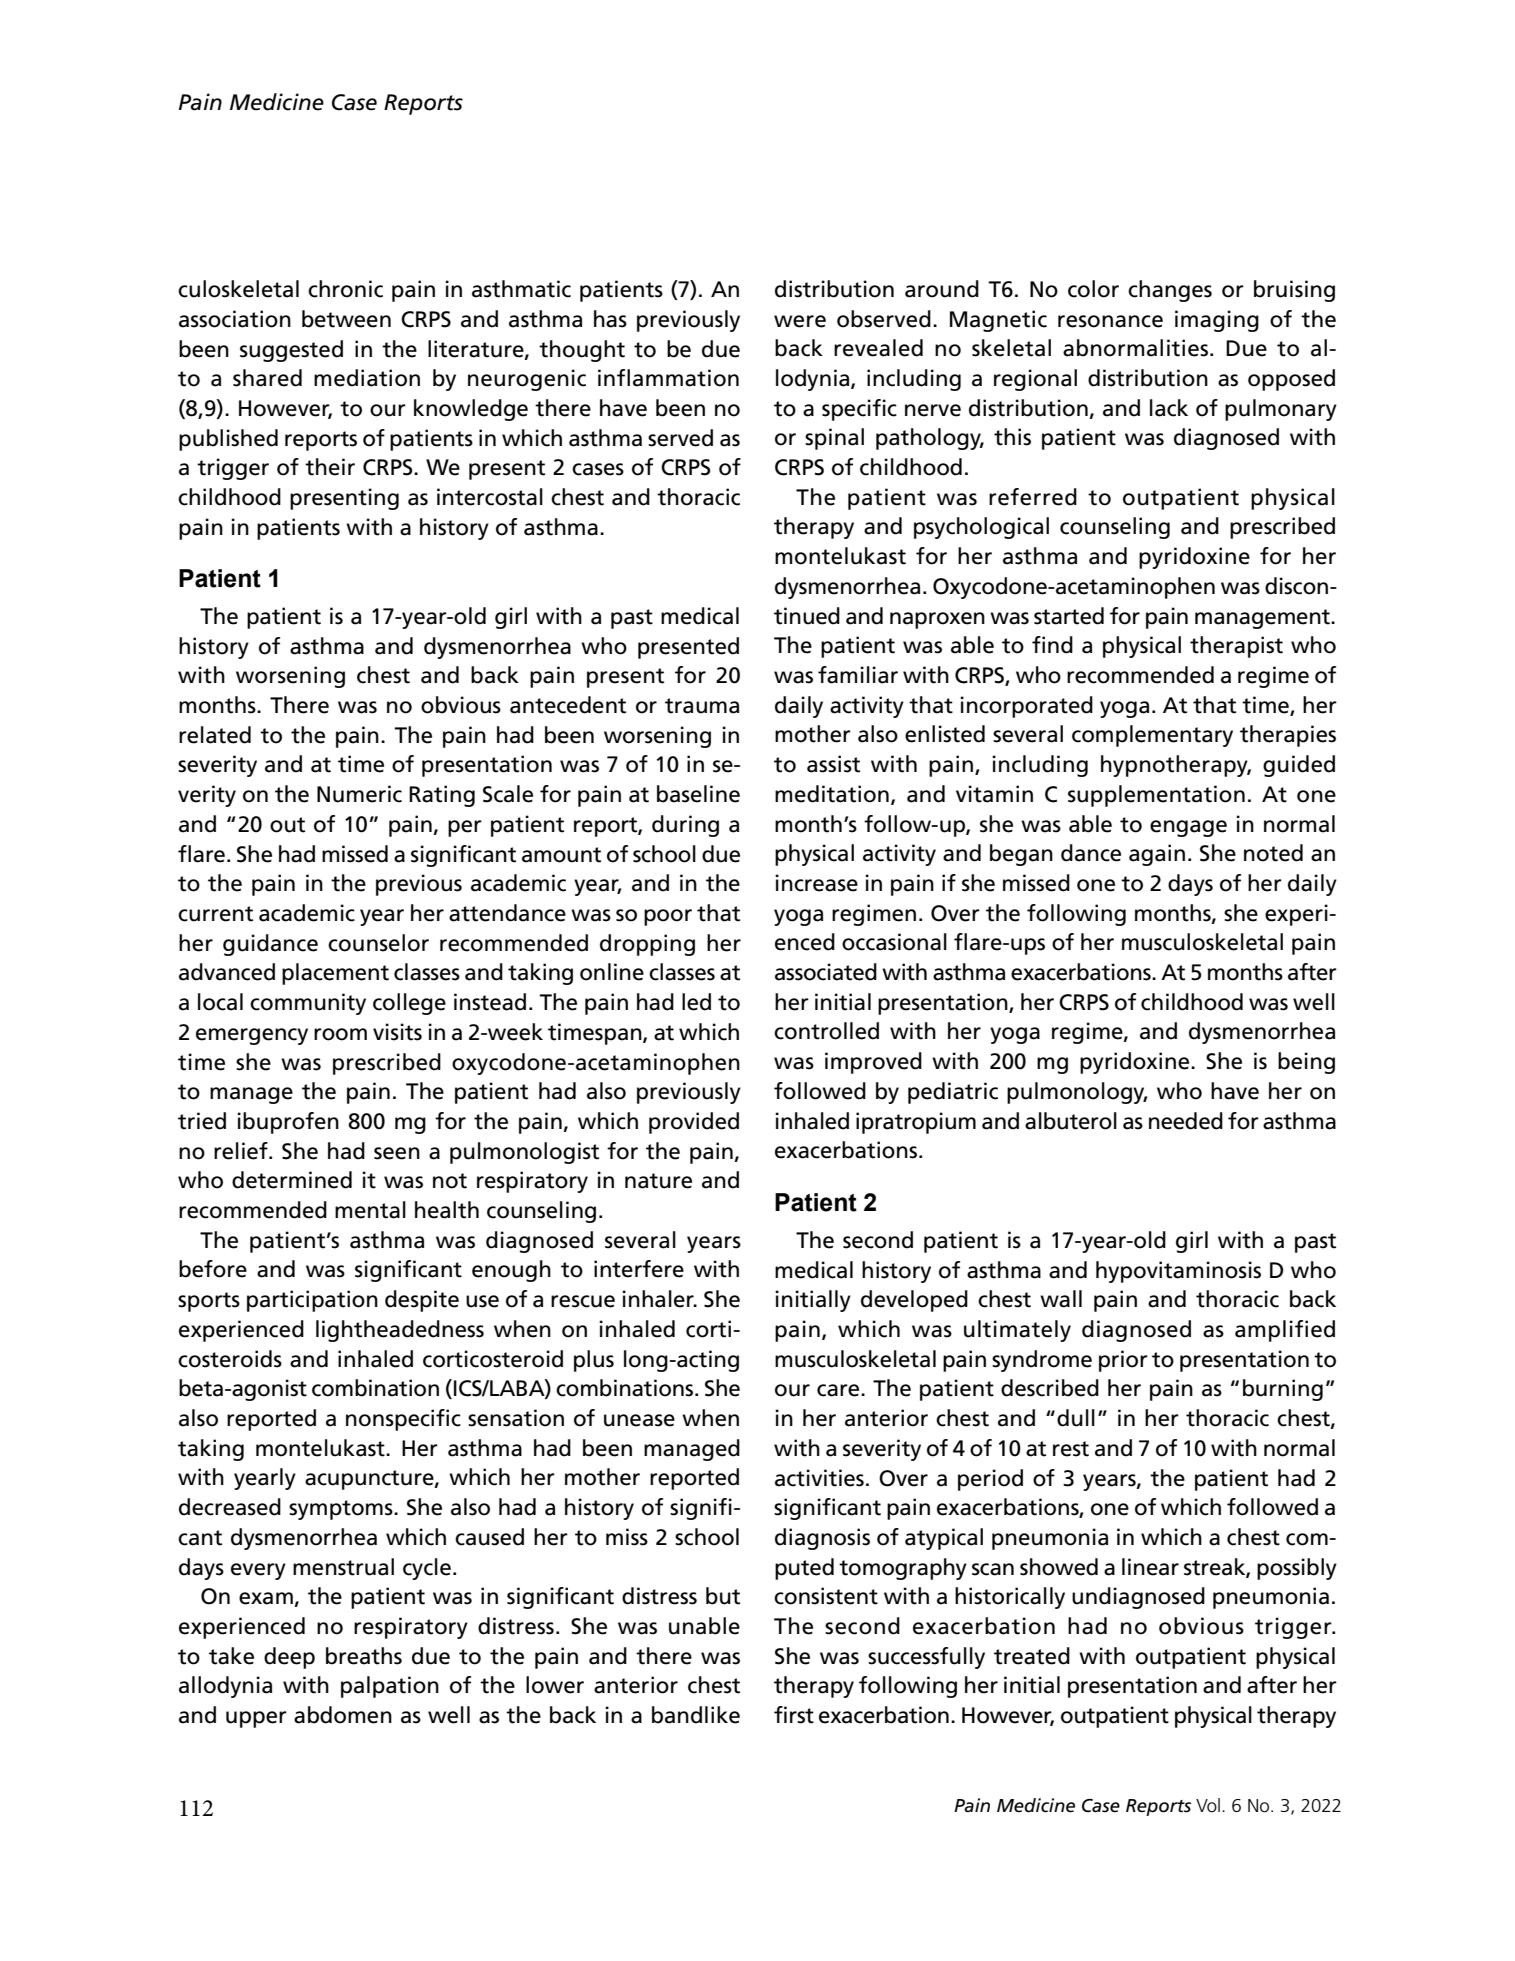  Describe the element at coordinates (346, 319) in the page. I see `between` at that location.
